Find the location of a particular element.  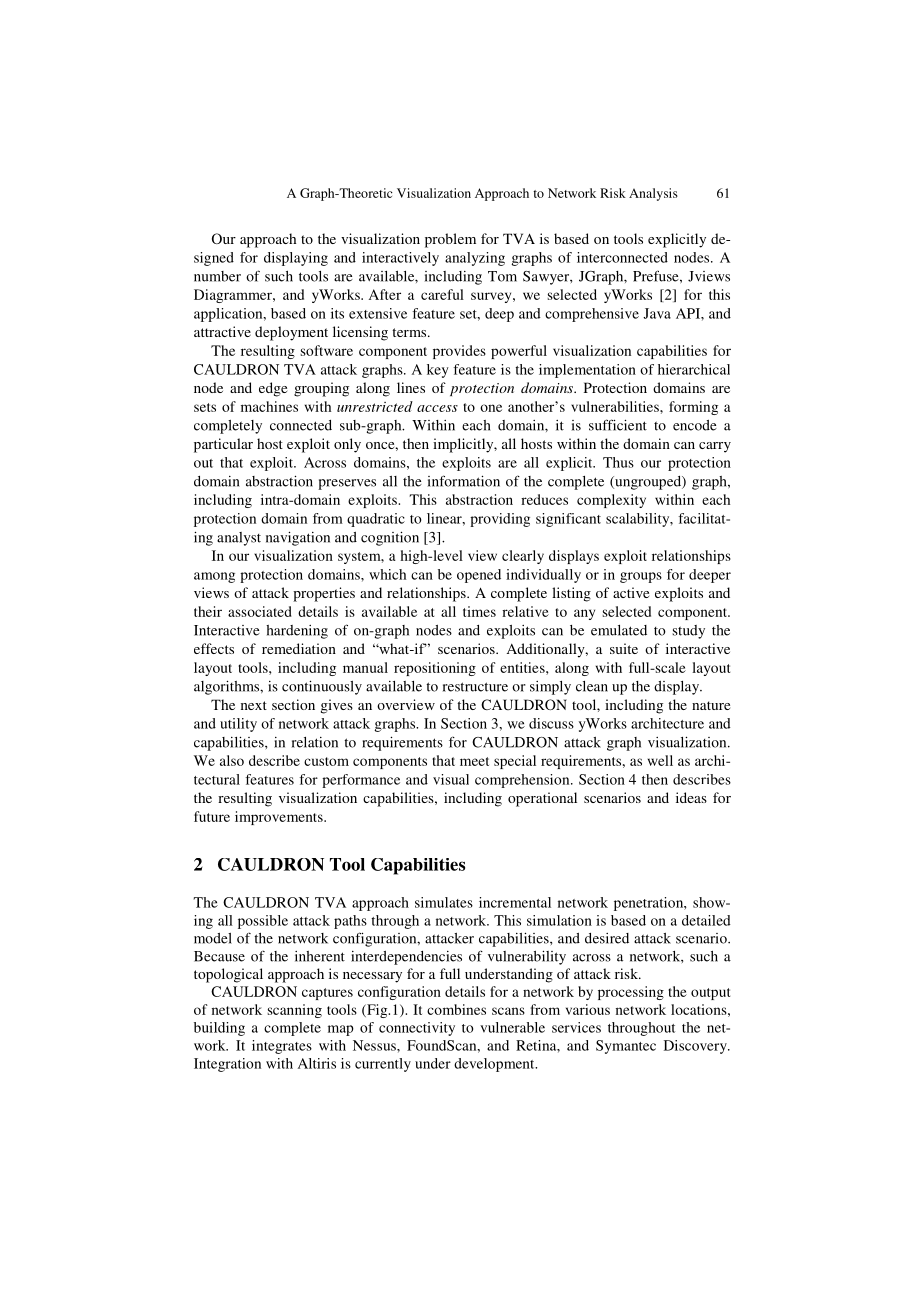

Analysis is located at coordinates (653, 194).
